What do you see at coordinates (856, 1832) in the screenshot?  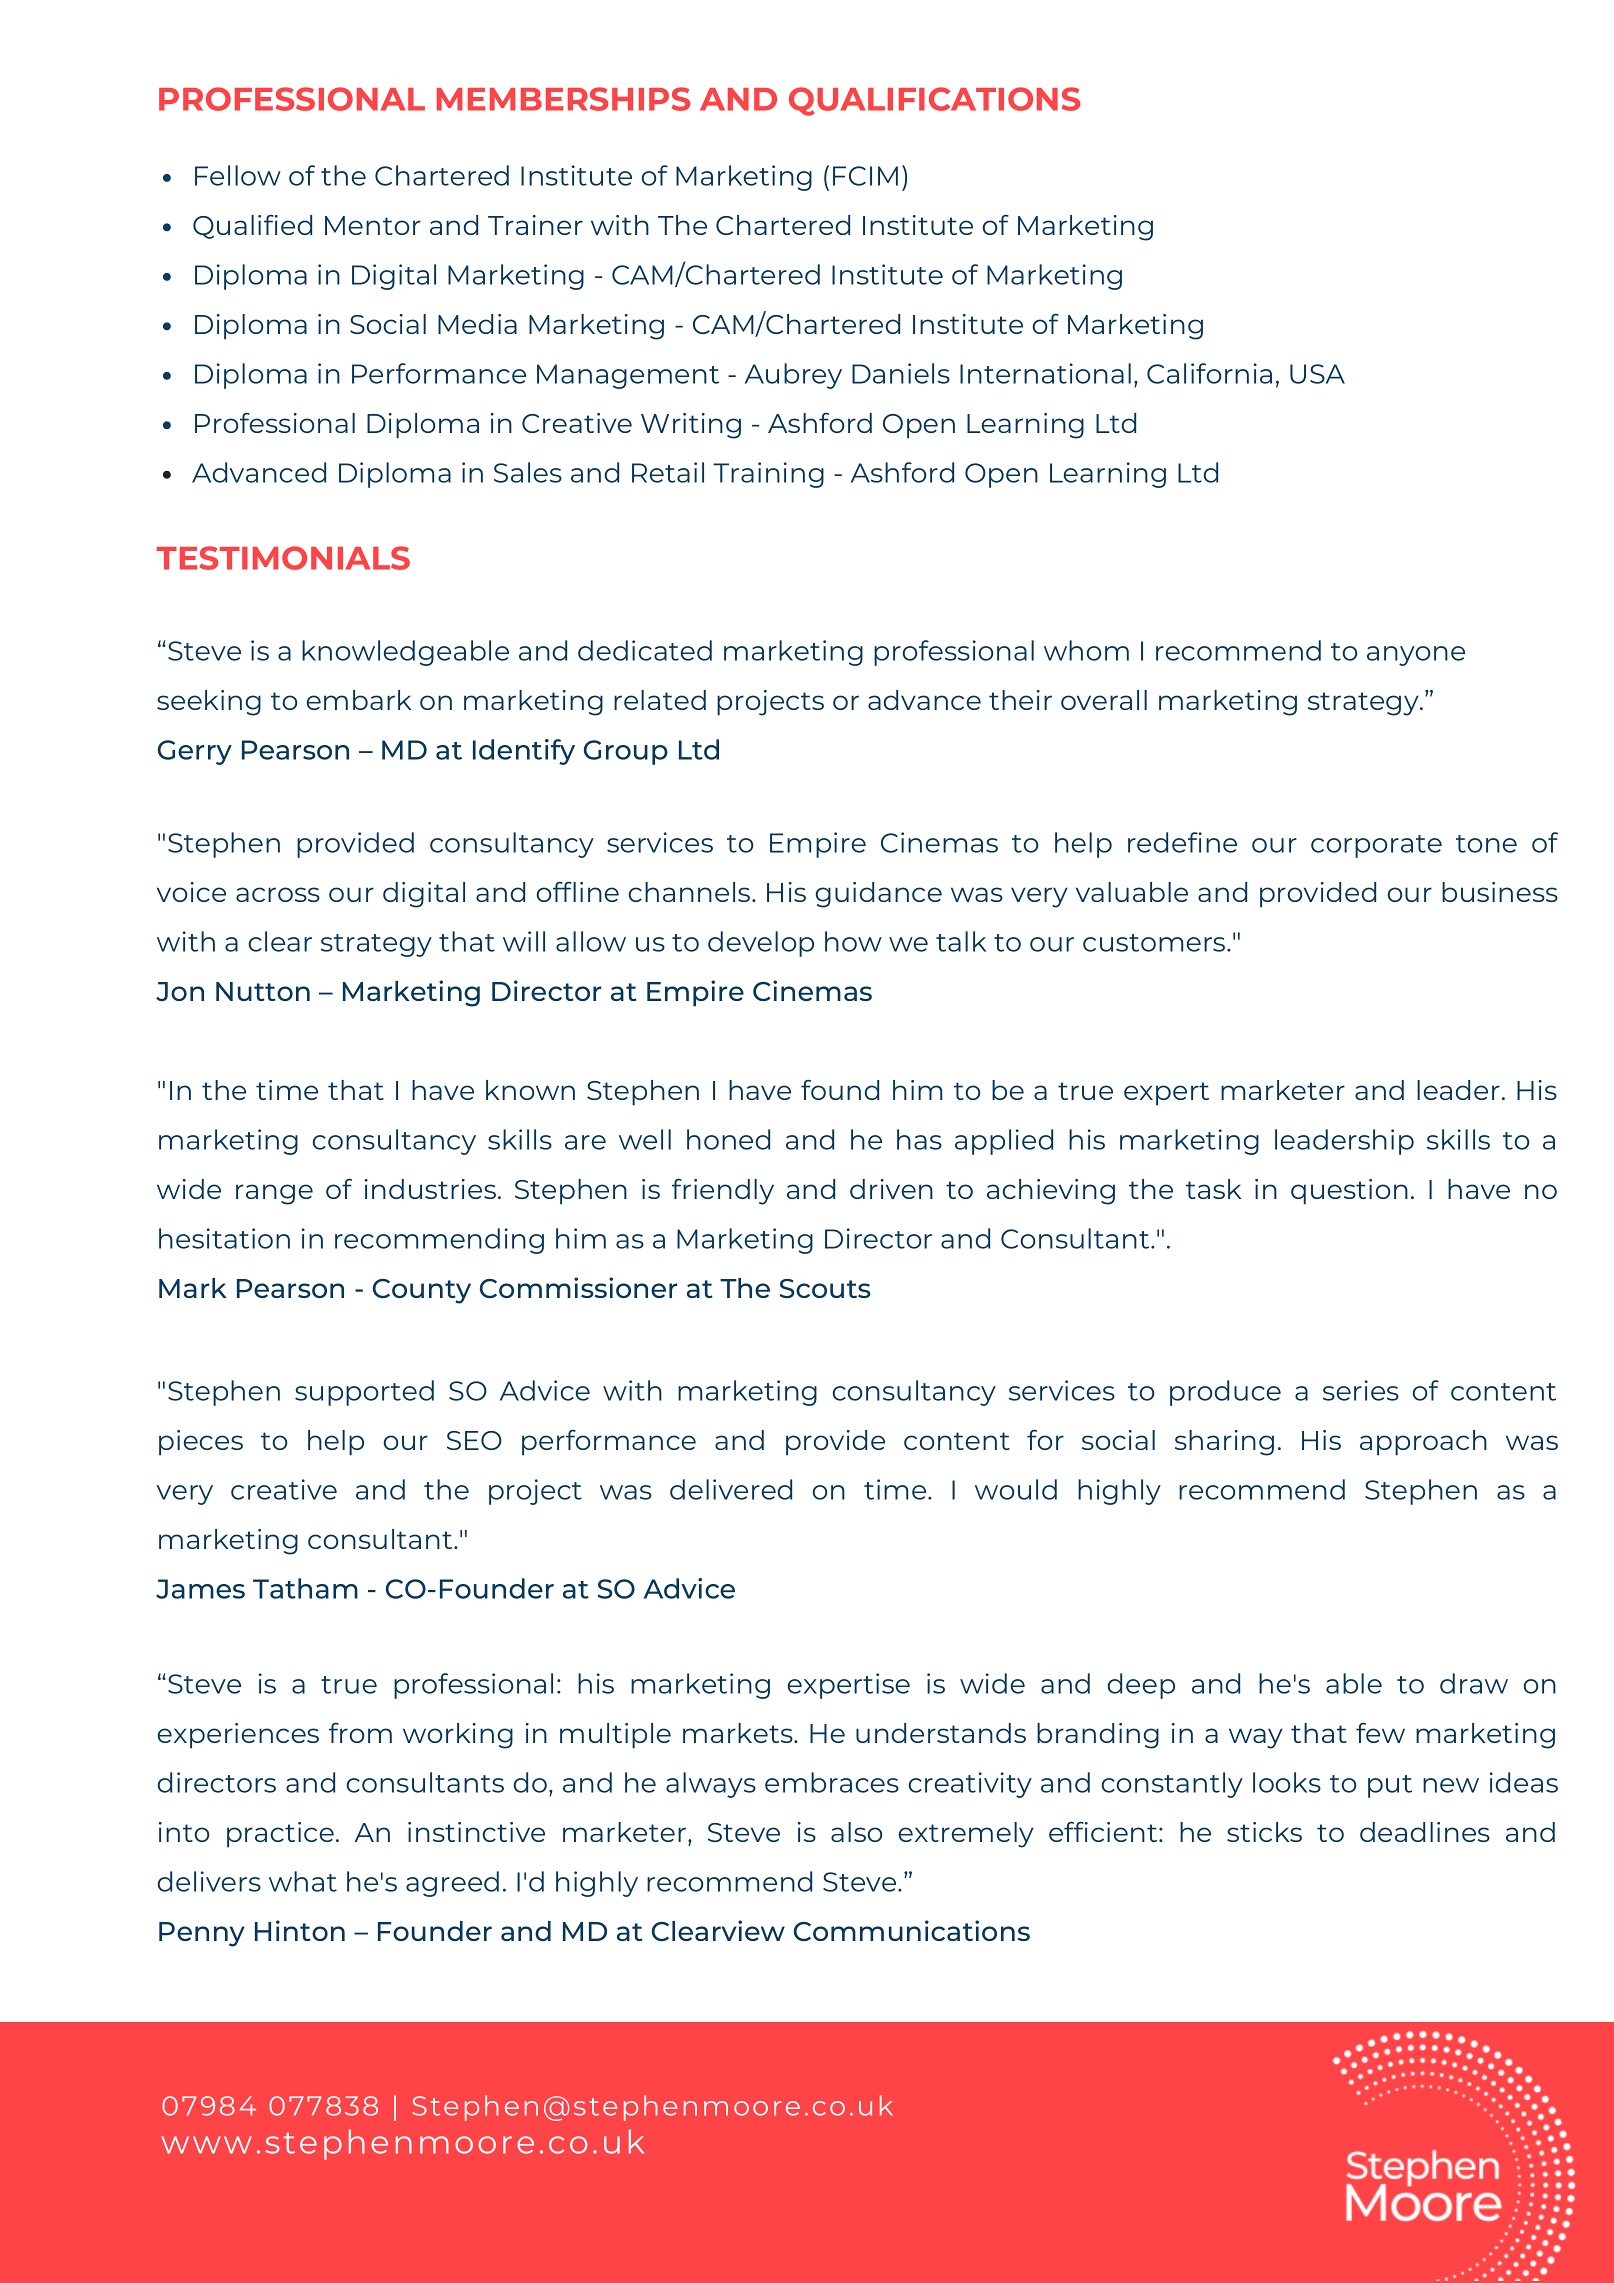 I see `also` at bounding box center [856, 1832].
